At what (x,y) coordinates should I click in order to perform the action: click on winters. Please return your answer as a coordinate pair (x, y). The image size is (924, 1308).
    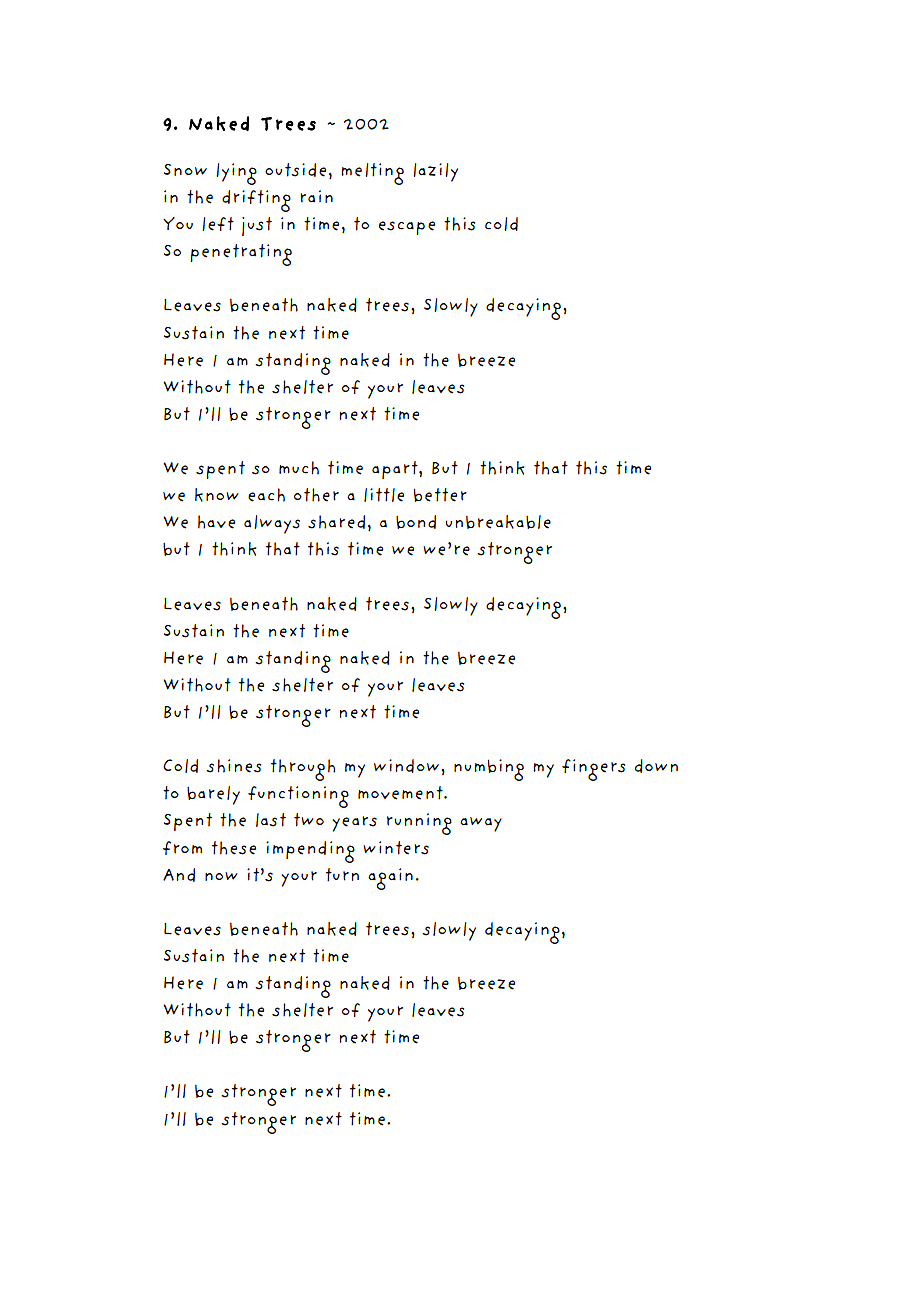
    Looking at the image, I should click on (396, 848).
